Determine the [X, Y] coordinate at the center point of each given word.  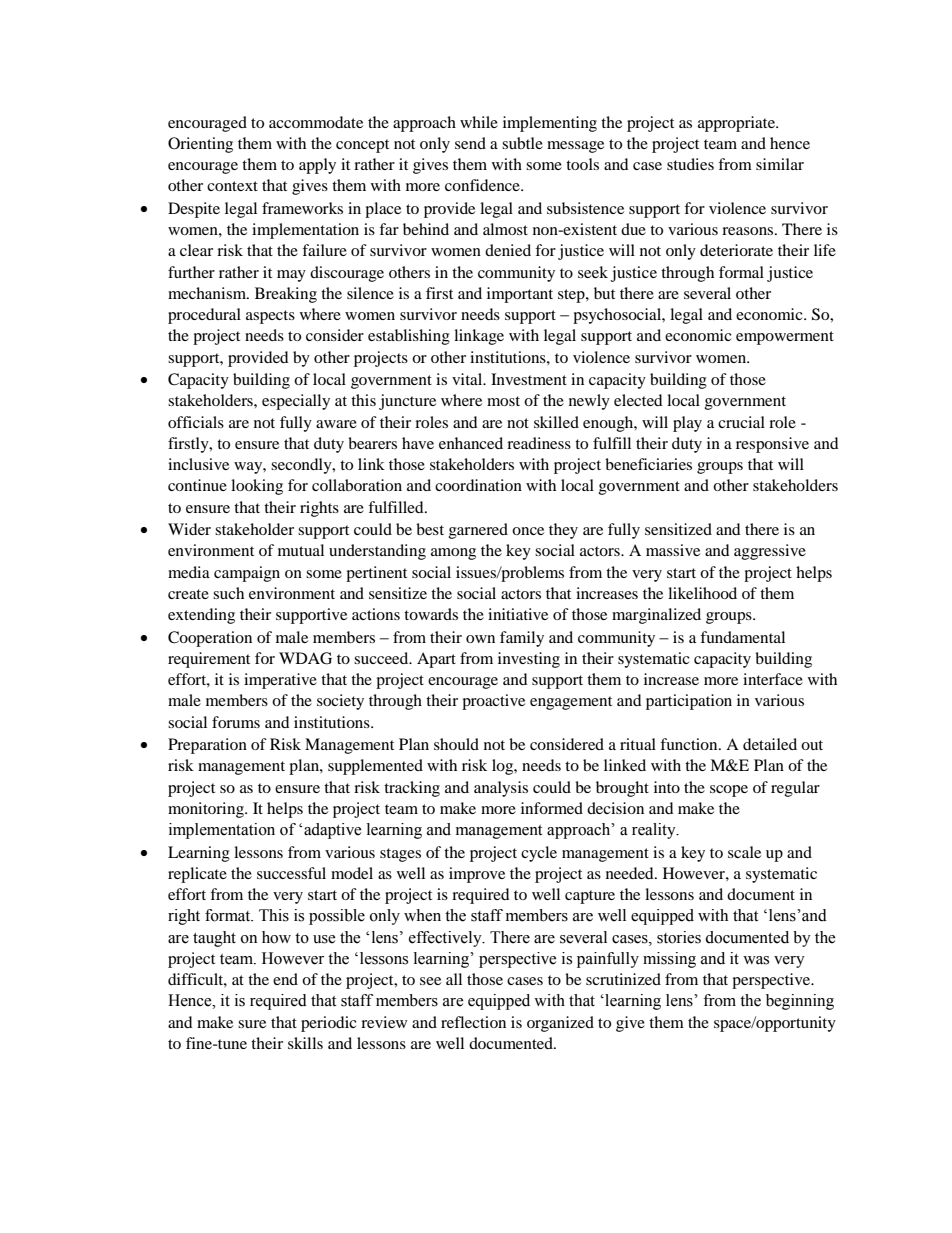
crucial [741, 422]
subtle [522, 143]
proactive [493, 702]
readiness [539, 443]
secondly [302, 466]
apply [317, 166]
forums [236, 722]
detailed [770, 744]
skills [305, 1043]
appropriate [737, 124]
